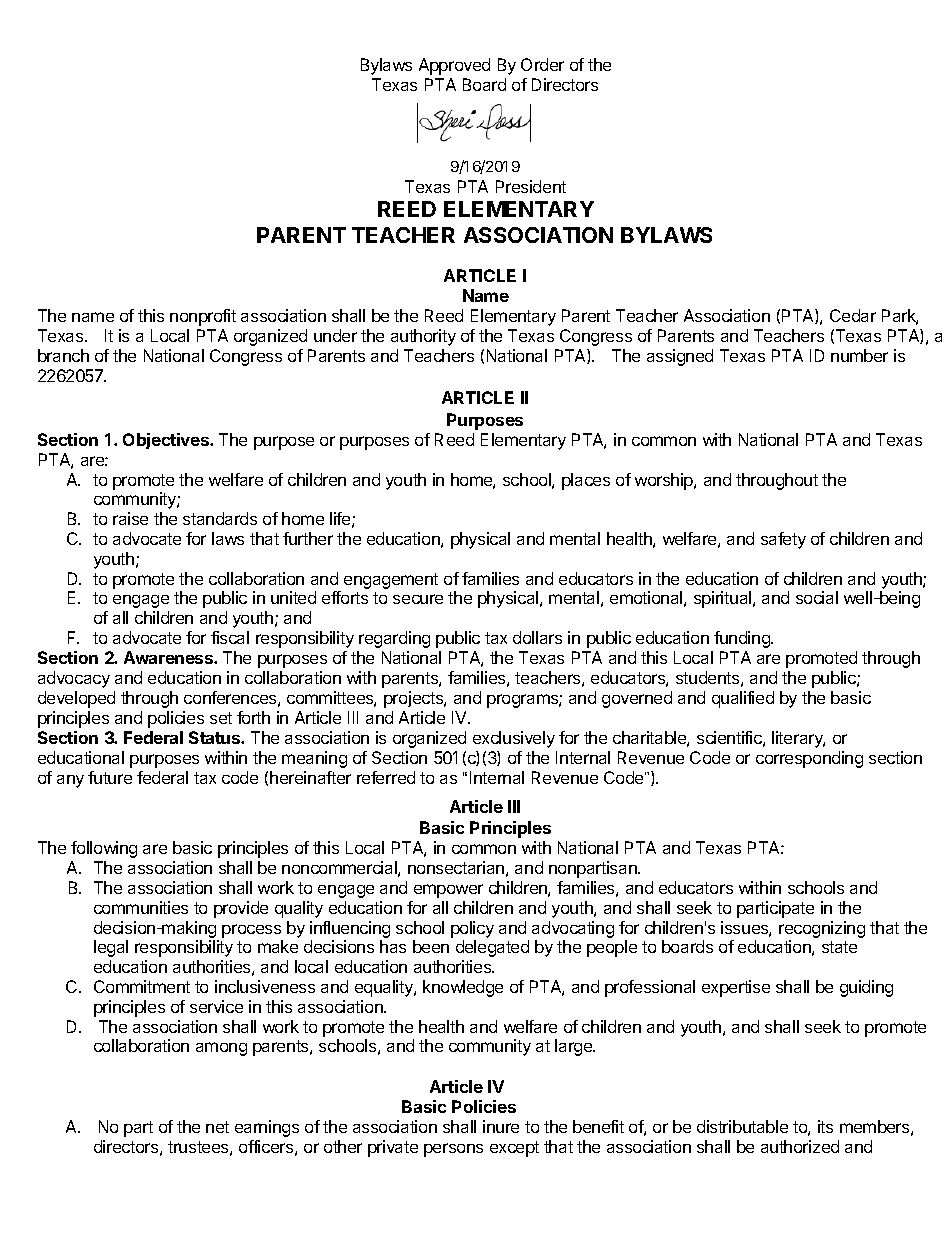 Image resolution: width=952 pixels, height=1233 pixels. What do you see at coordinates (501, 1126) in the screenshot?
I see `inure` at bounding box center [501, 1126].
